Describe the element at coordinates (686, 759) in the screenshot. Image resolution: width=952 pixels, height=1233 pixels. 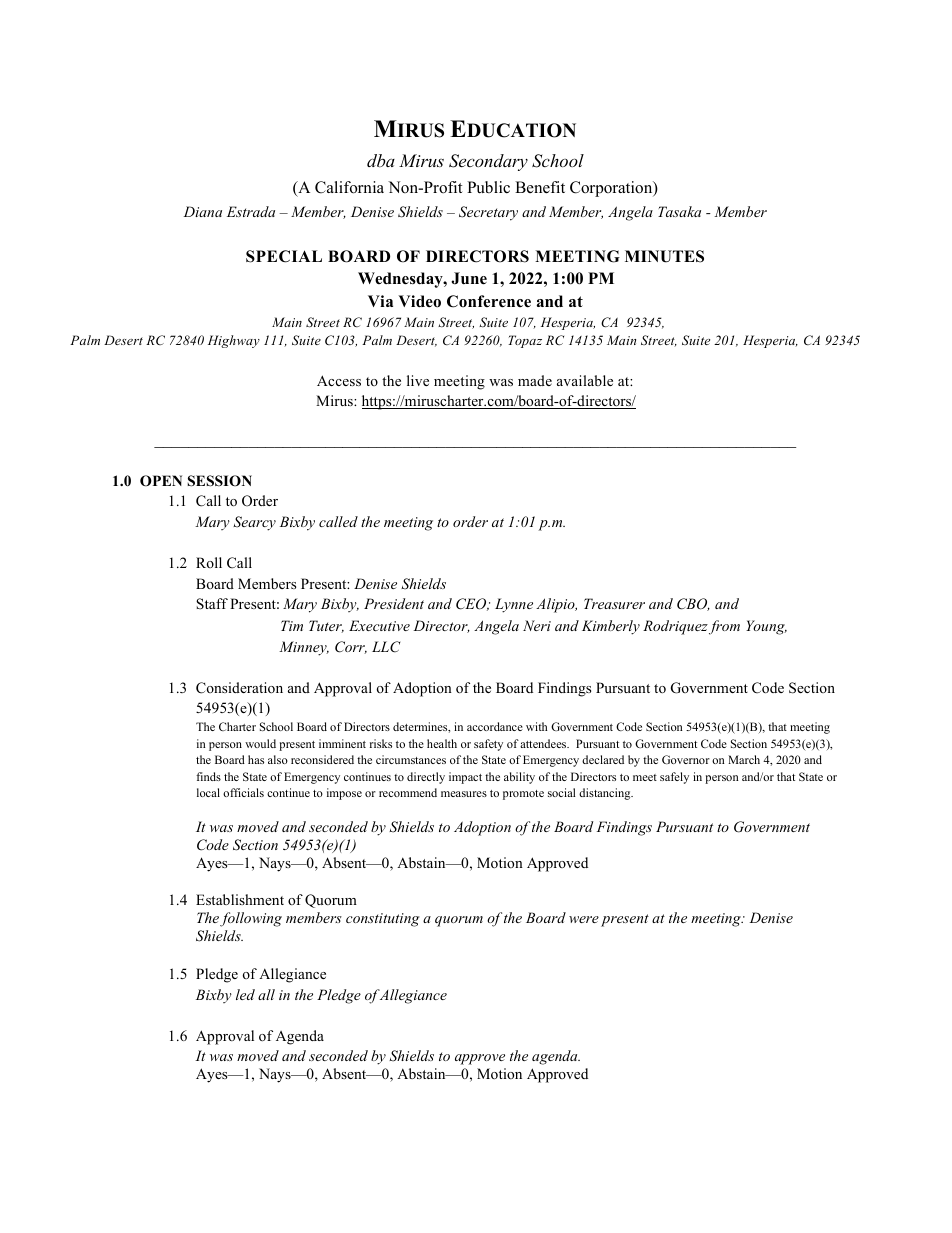
I see `Governor` at that location.
